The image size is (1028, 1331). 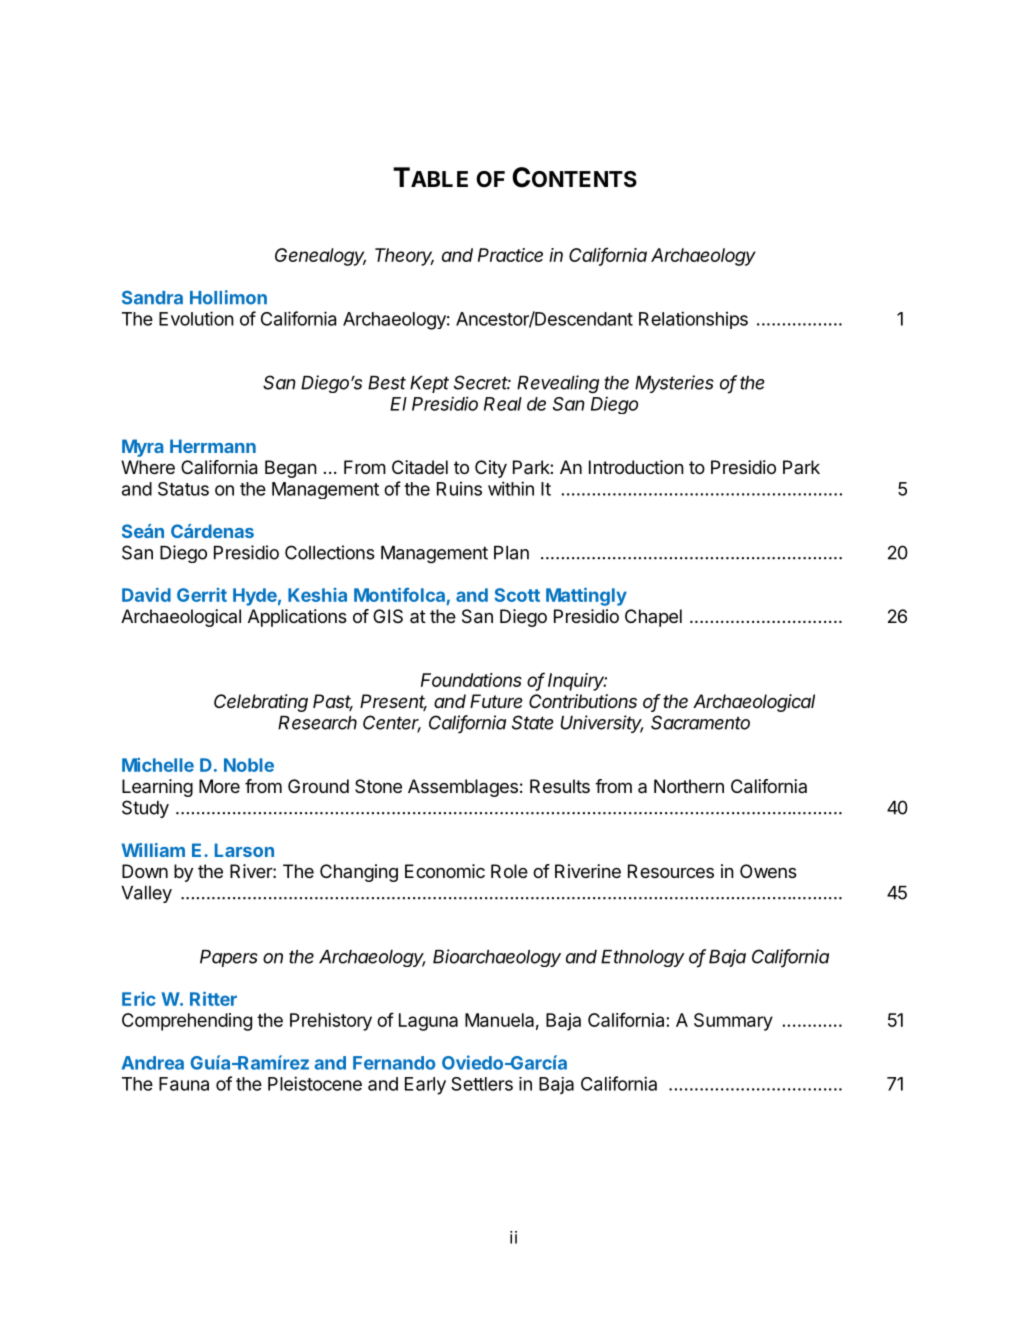 I want to click on Foundations, so click(x=471, y=680).
